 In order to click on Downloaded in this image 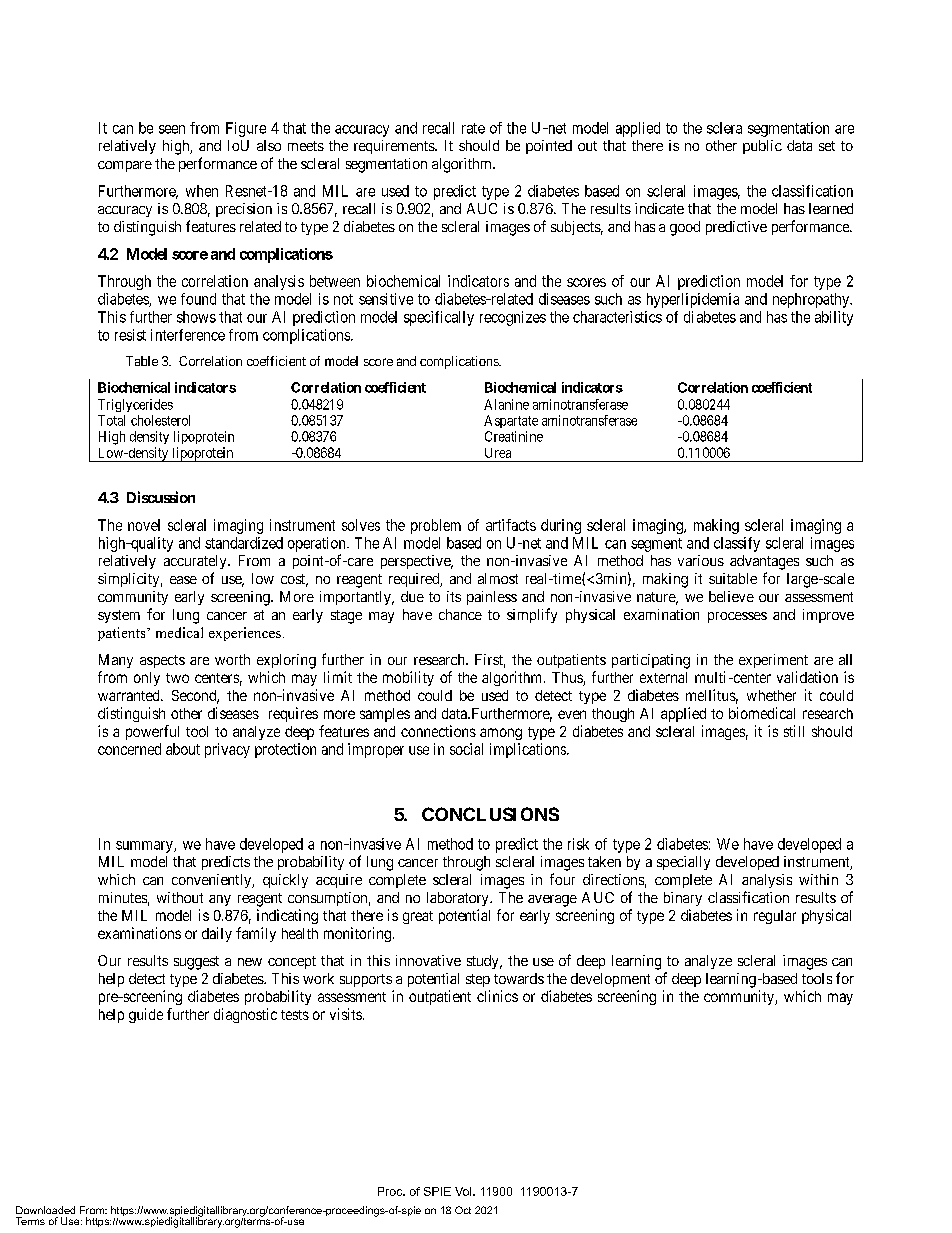, I will do `click(45, 1210)`.
